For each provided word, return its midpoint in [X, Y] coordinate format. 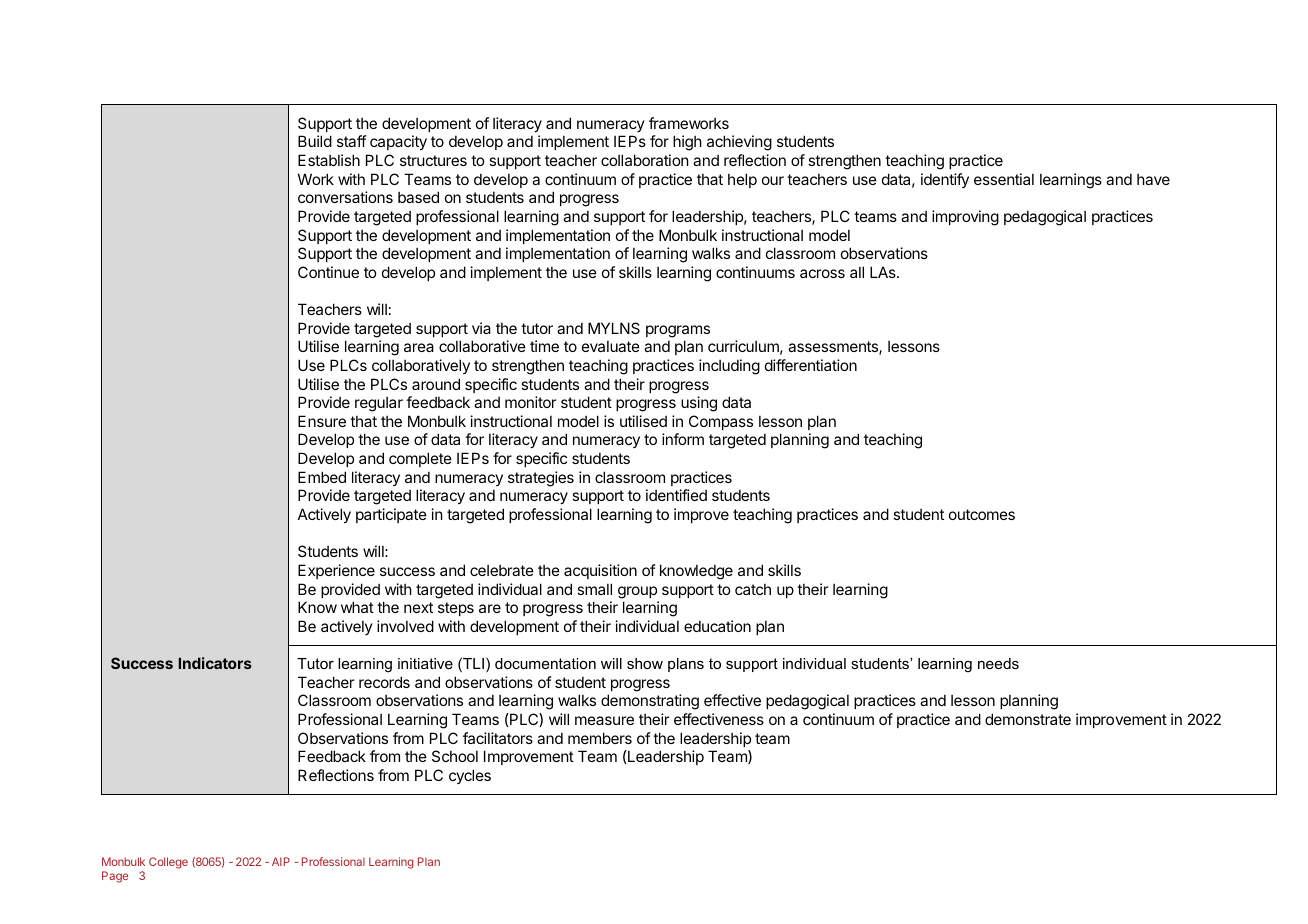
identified [676, 495]
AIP [281, 861]
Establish [329, 160]
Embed [322, 477]
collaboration [645, 160]
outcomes [982, 514]
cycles [470, 776]
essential [1004, 179]
